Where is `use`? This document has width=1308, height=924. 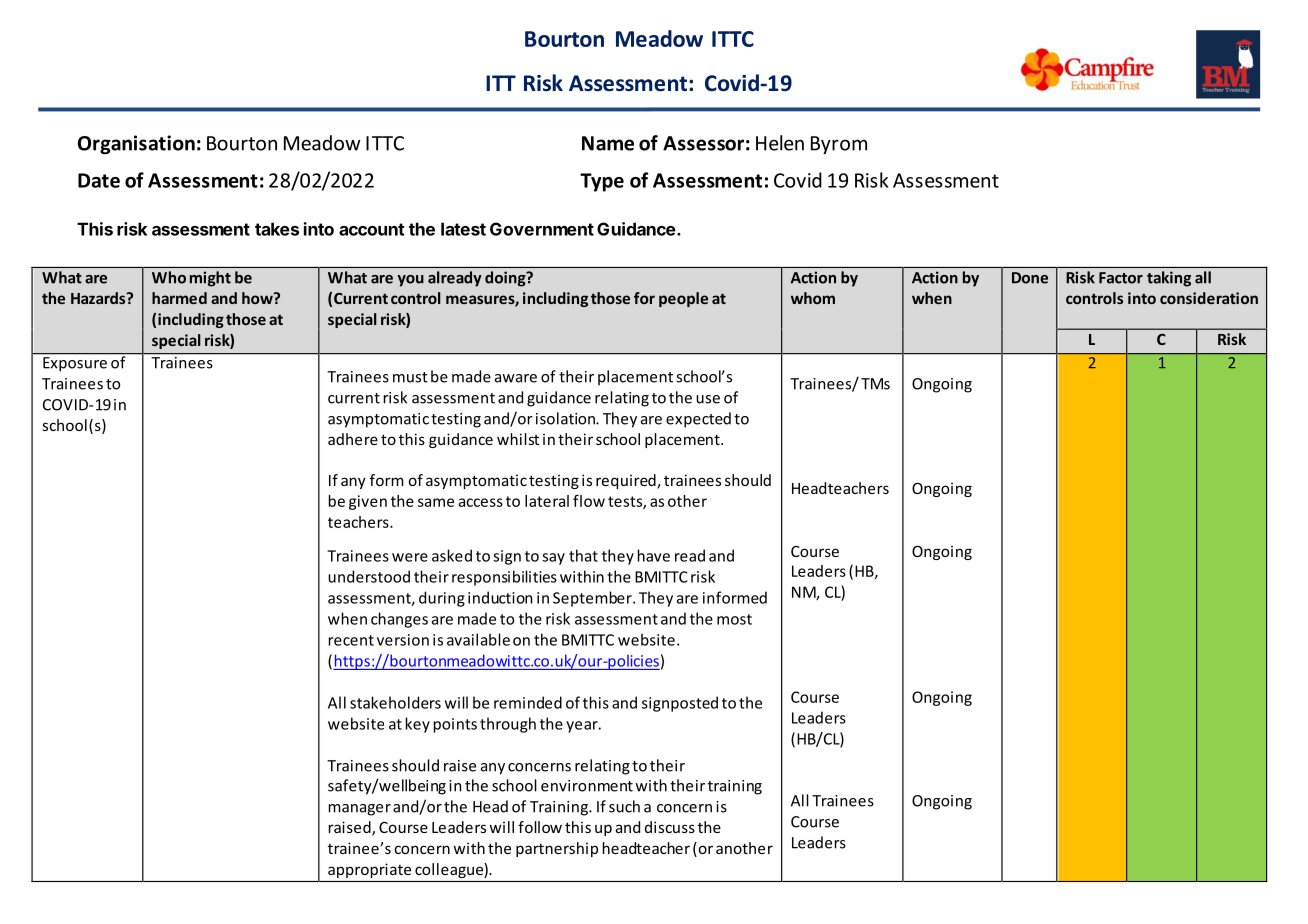 use is located at coordinates (708, 399).
